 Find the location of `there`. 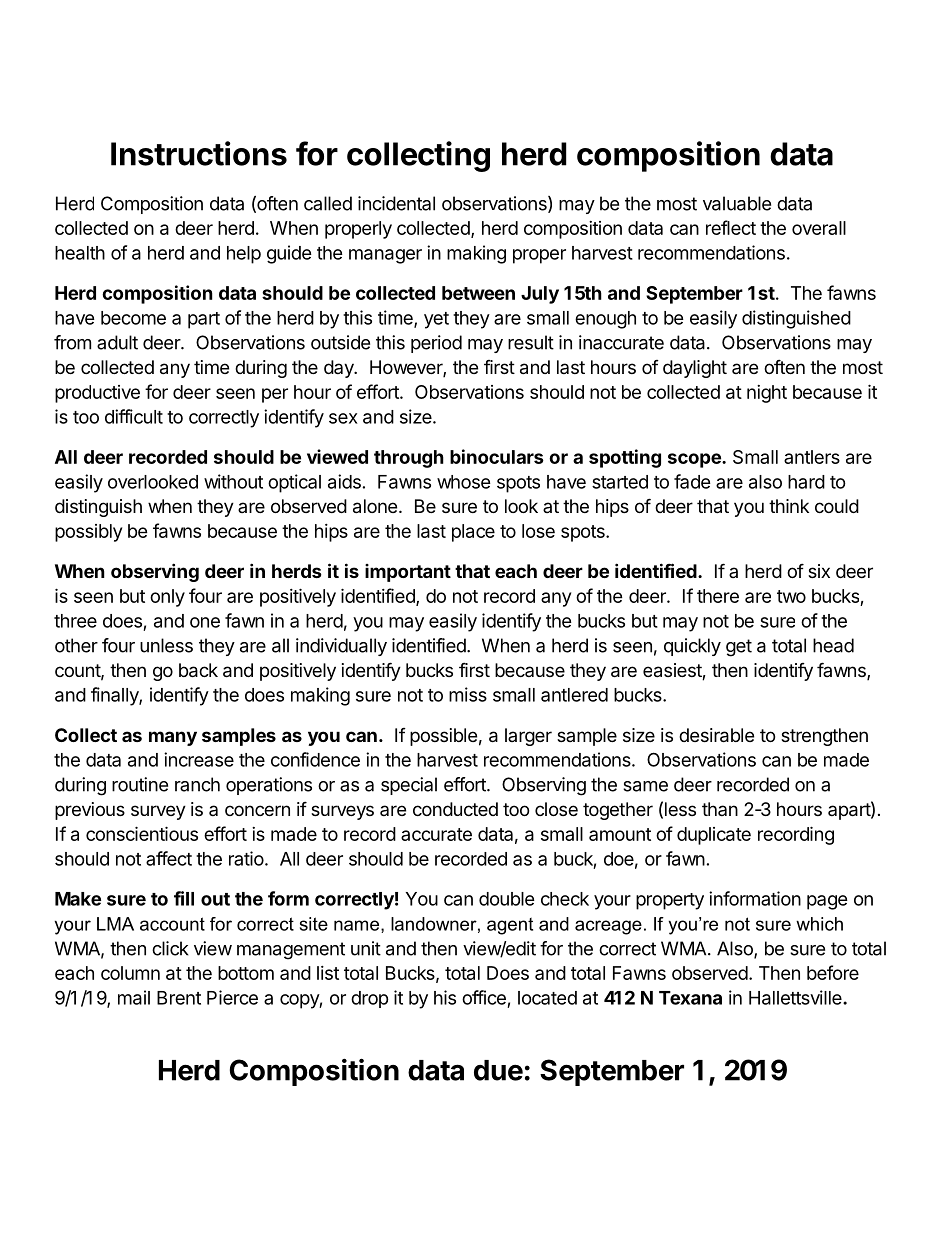

there is located at coordinates (718, 596).
